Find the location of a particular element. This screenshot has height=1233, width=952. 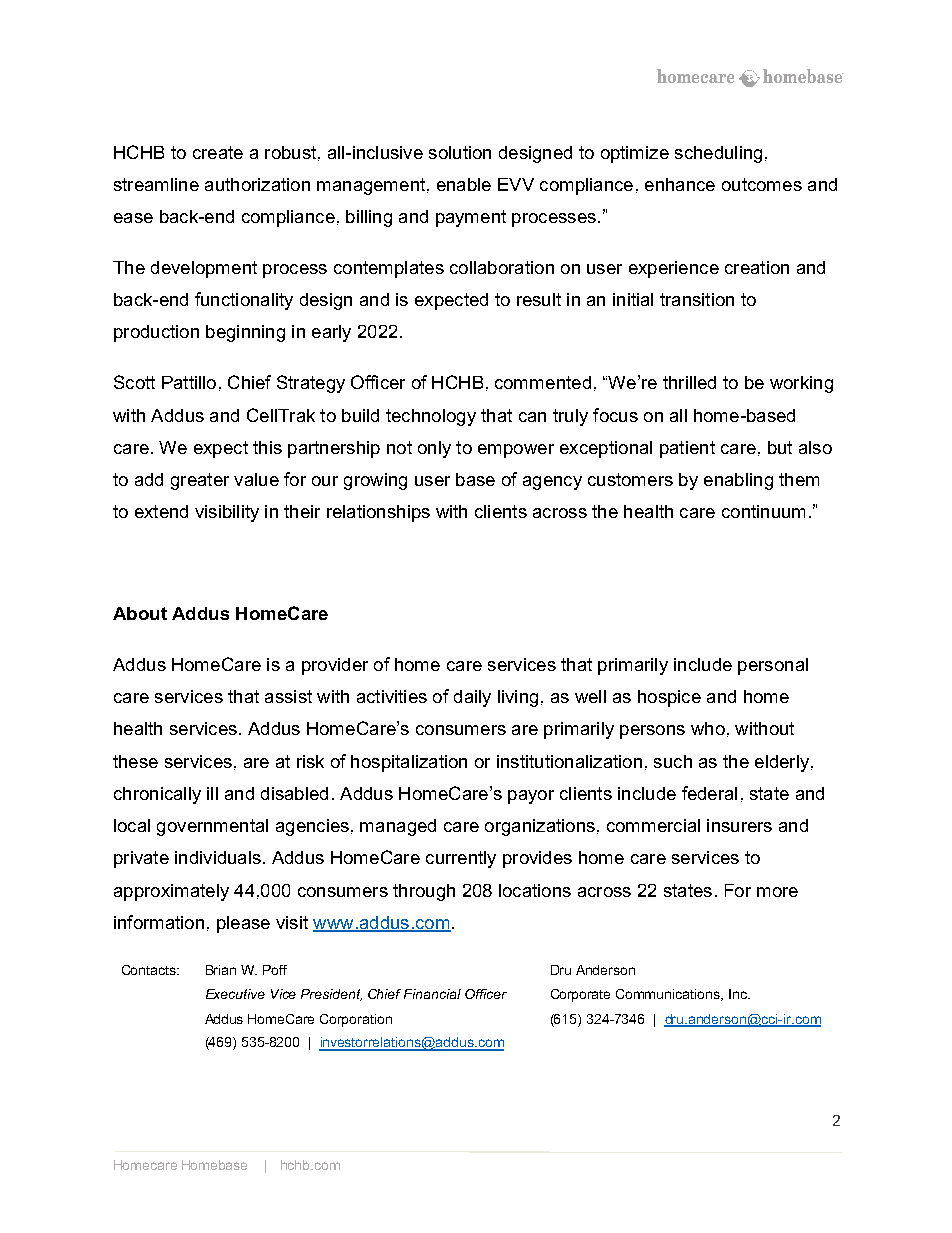

Communications is located at coordinates (669, 995).
